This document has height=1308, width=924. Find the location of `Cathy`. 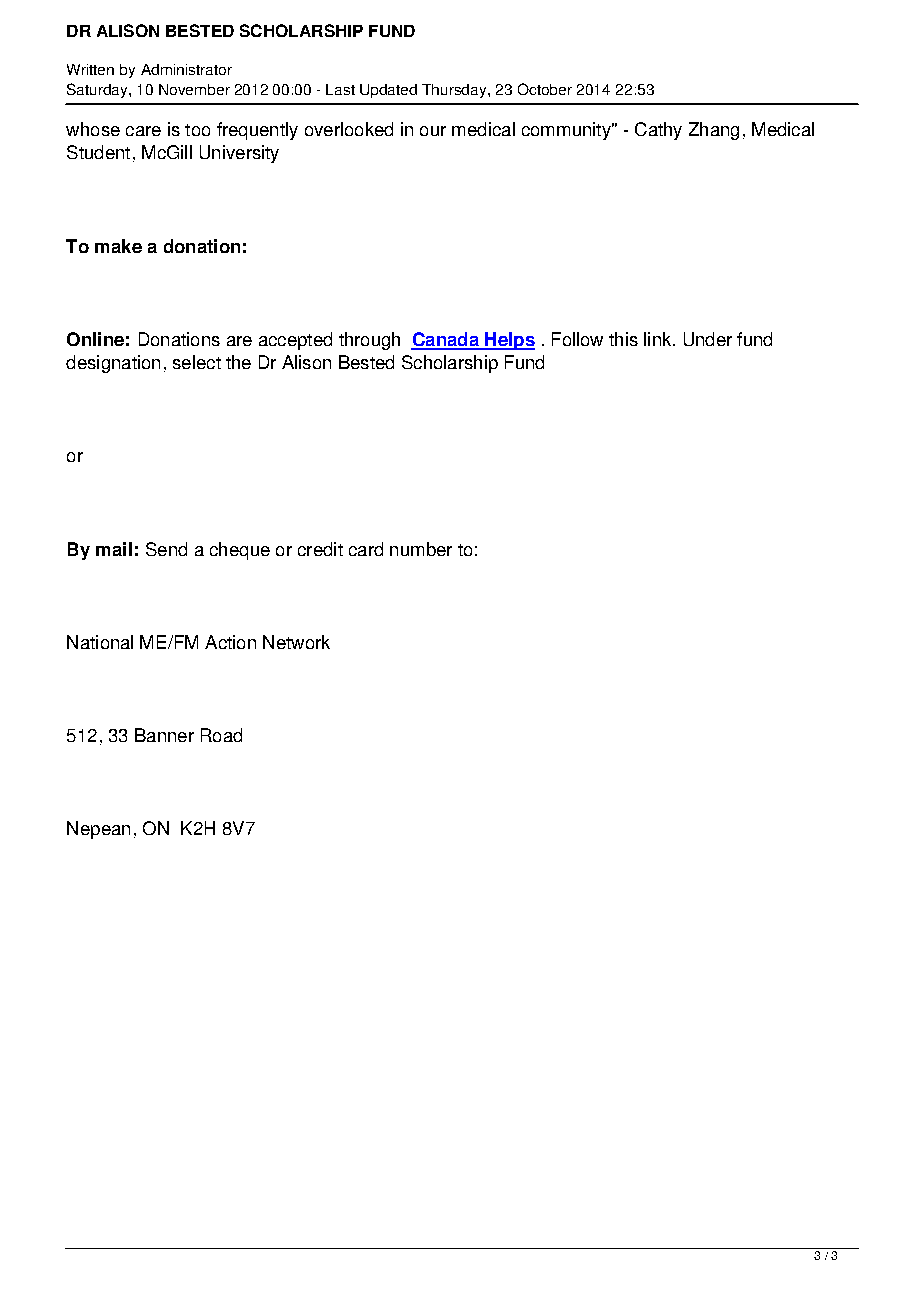

Cathy is located at coordinates (658, 131).
